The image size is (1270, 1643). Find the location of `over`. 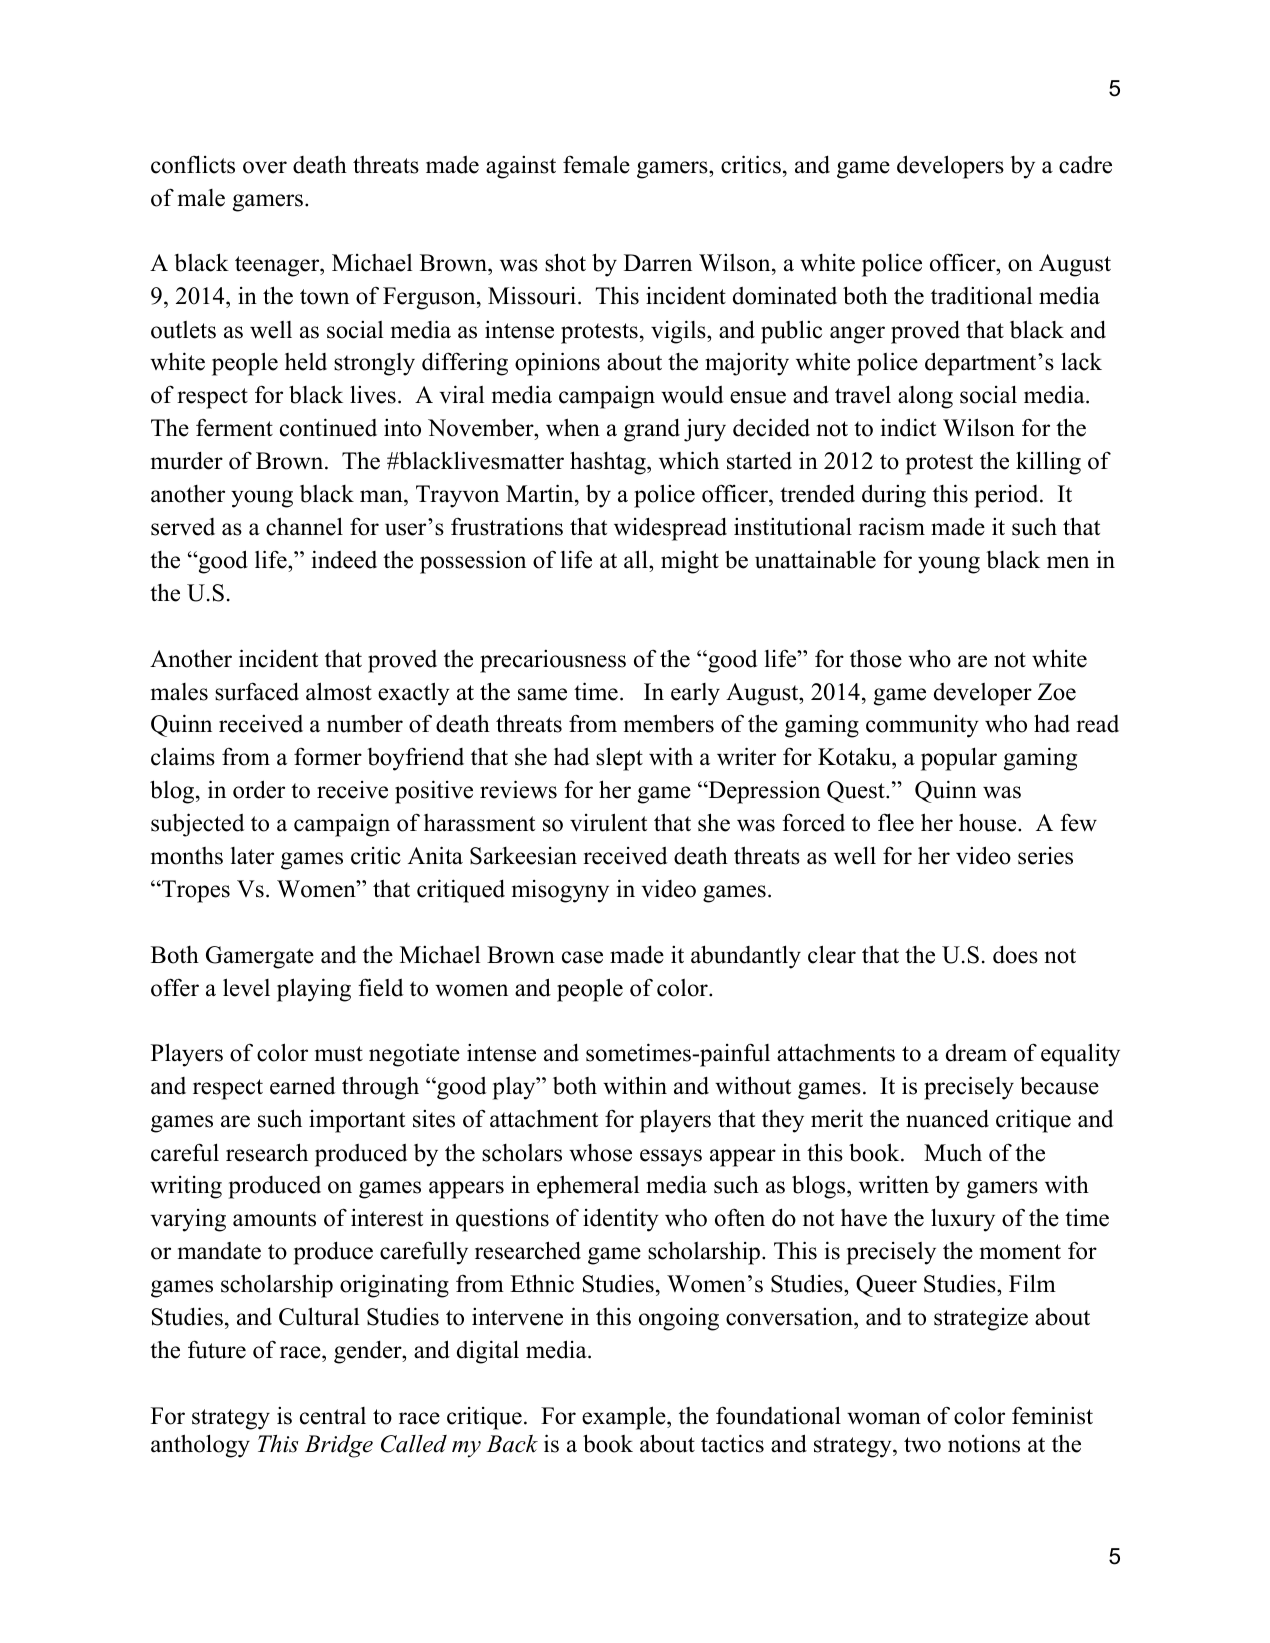

over is located at coordinates (265, 167).
